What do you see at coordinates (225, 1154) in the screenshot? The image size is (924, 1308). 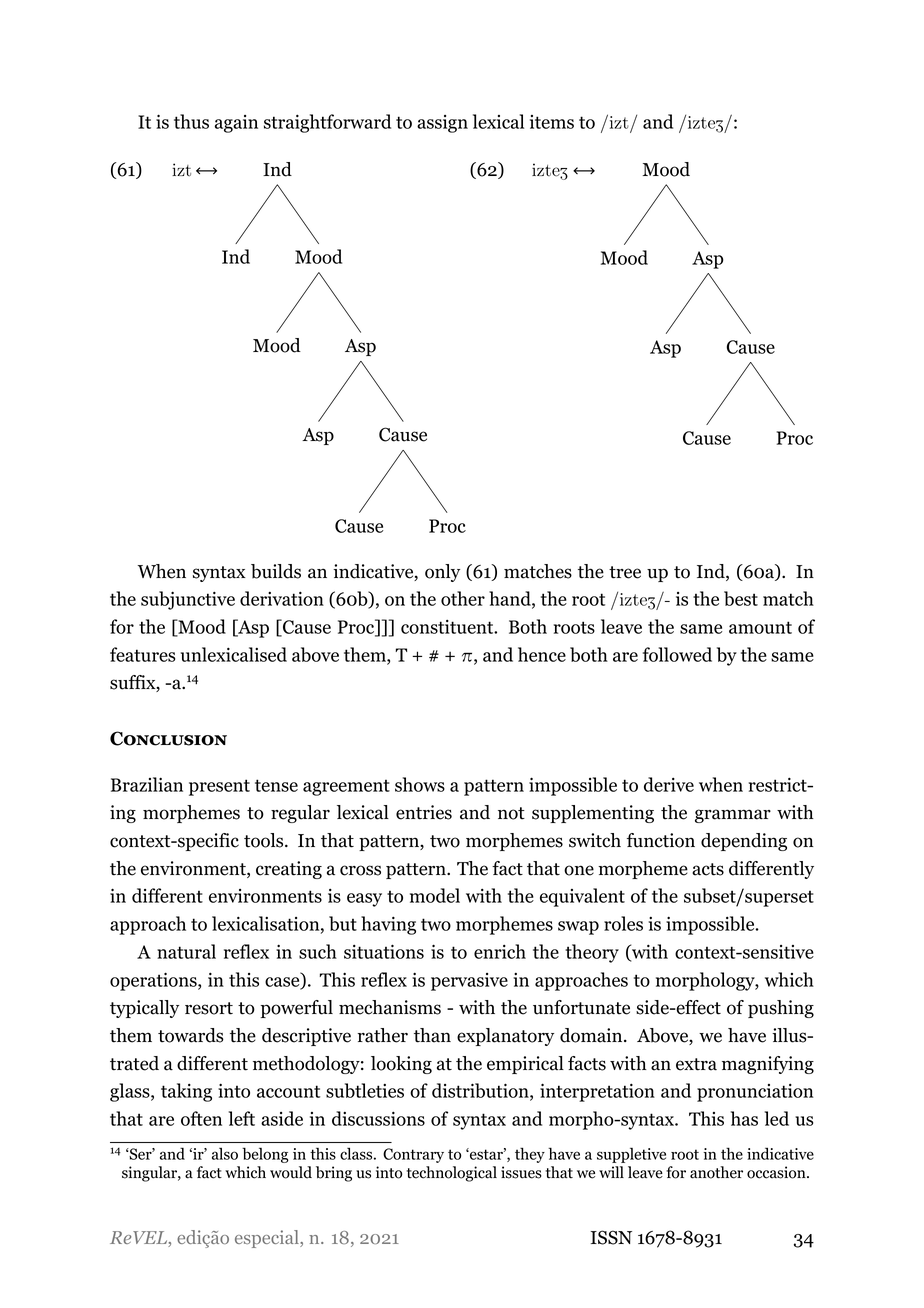 I see `also` at bounding box center [225, 1154].
